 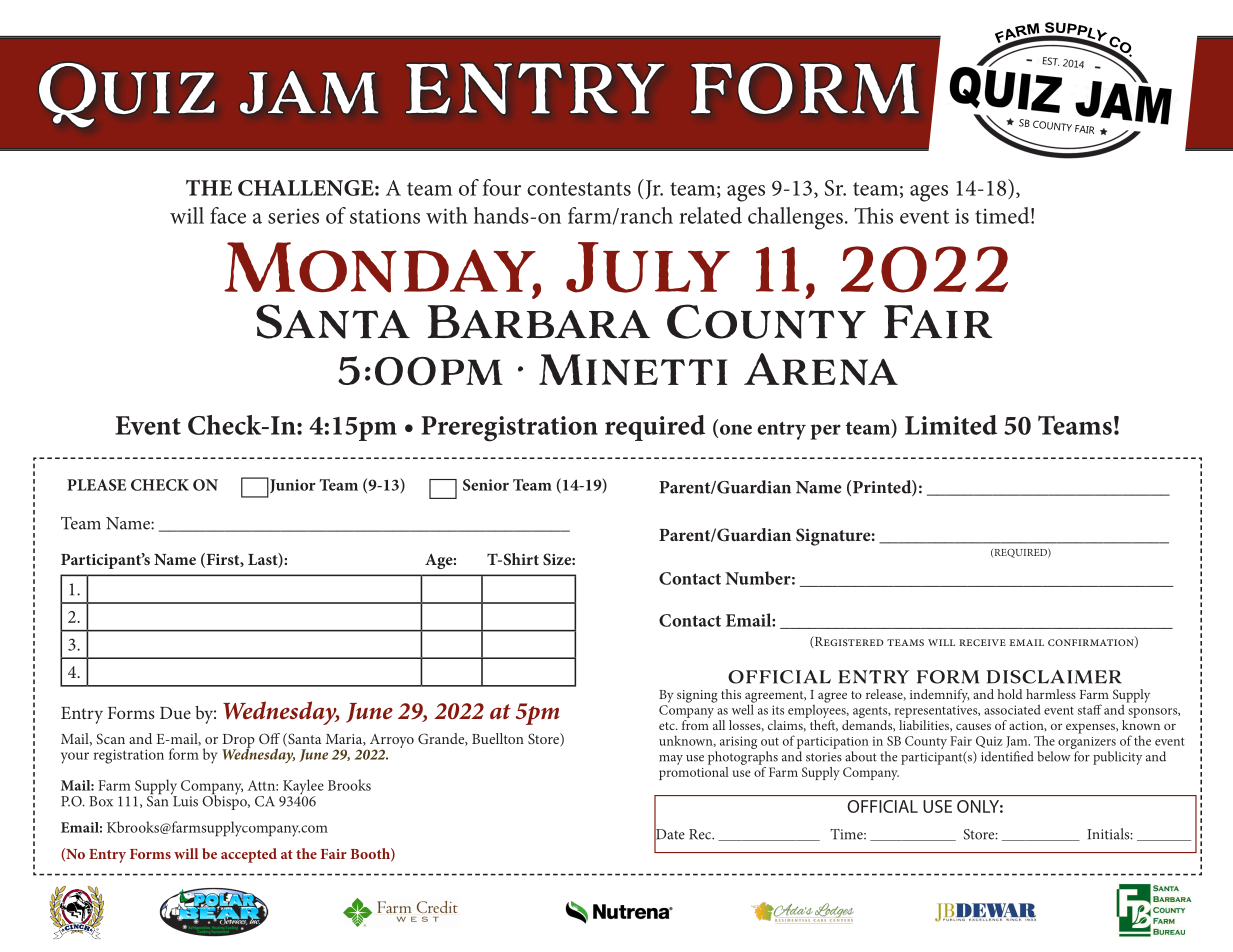 I want to click on Senior, so click(x=486, y=485).
